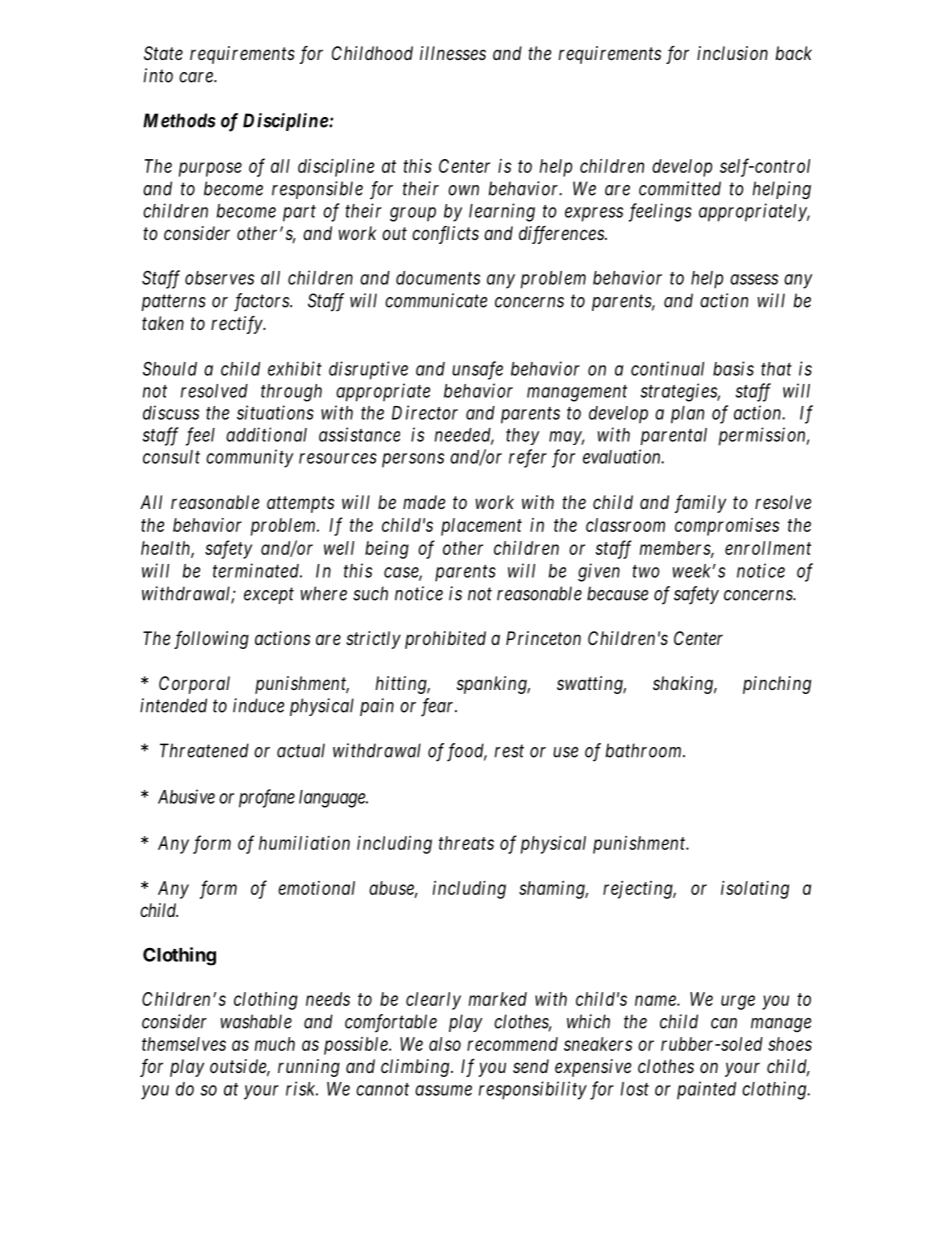  I want to click on illnesses, so click(453, 53).
